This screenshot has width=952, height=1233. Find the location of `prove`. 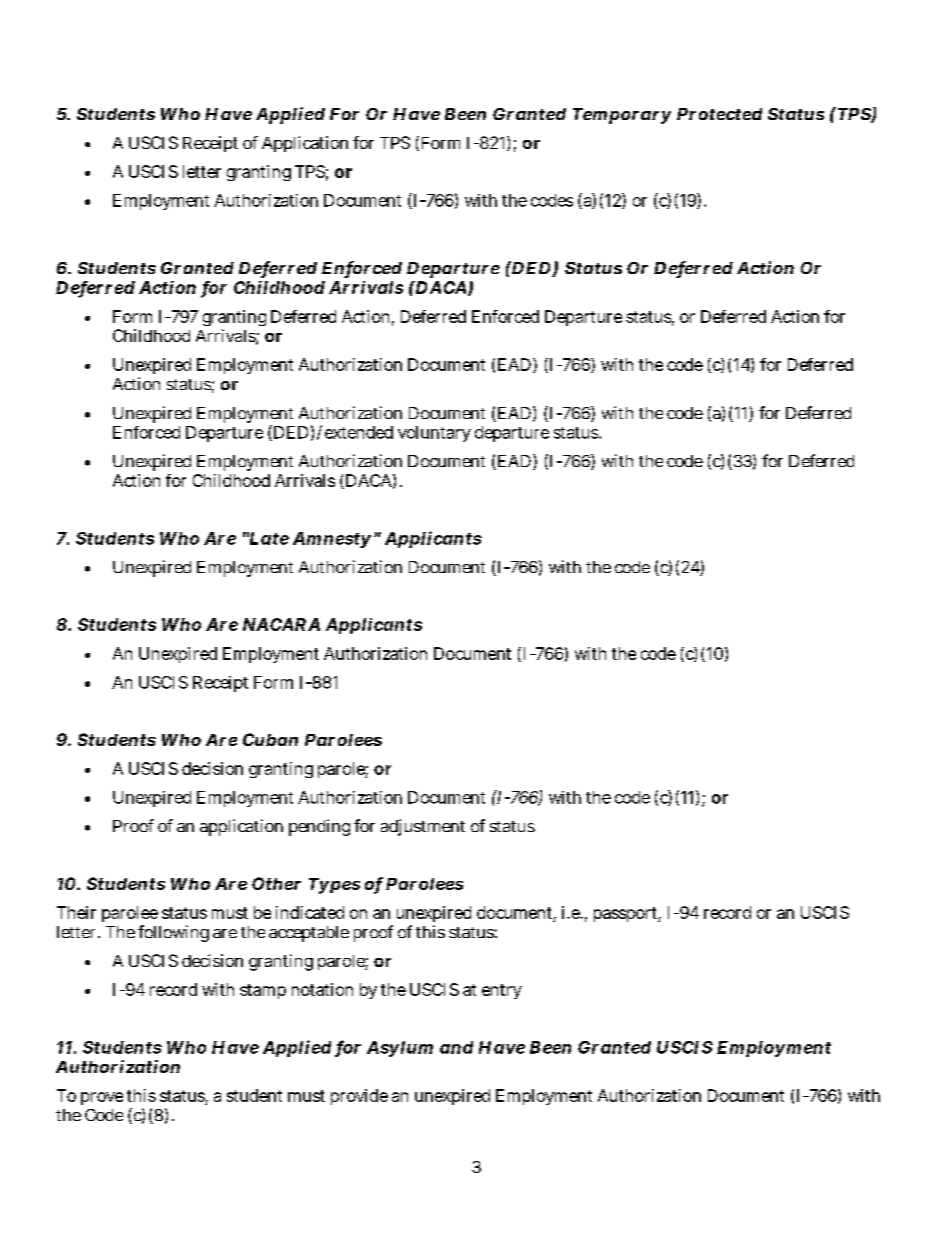

prove is located at coordinates (102, 1098).
